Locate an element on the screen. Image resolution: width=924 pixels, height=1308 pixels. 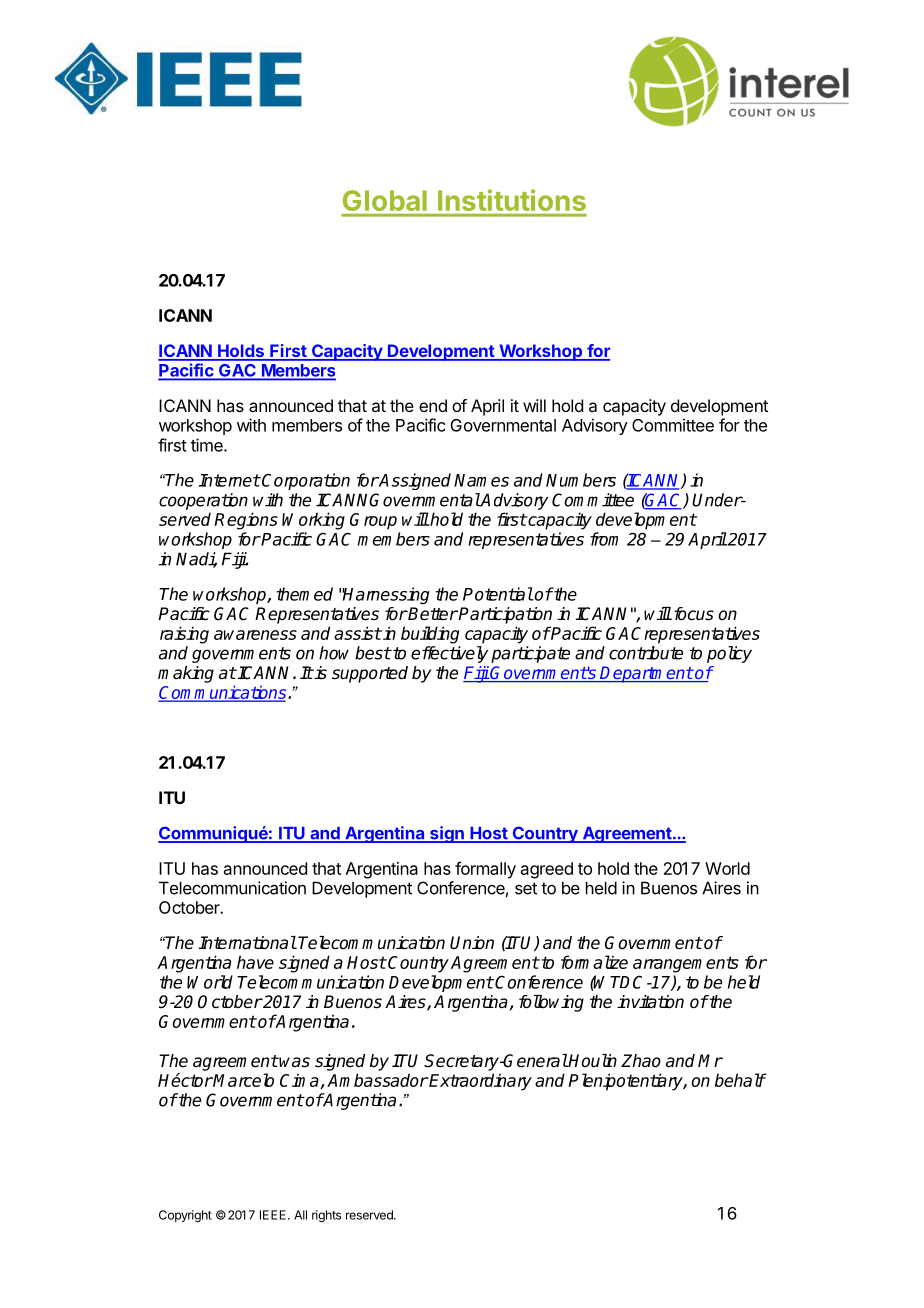
agreed is located at coordinates (547, 870).
